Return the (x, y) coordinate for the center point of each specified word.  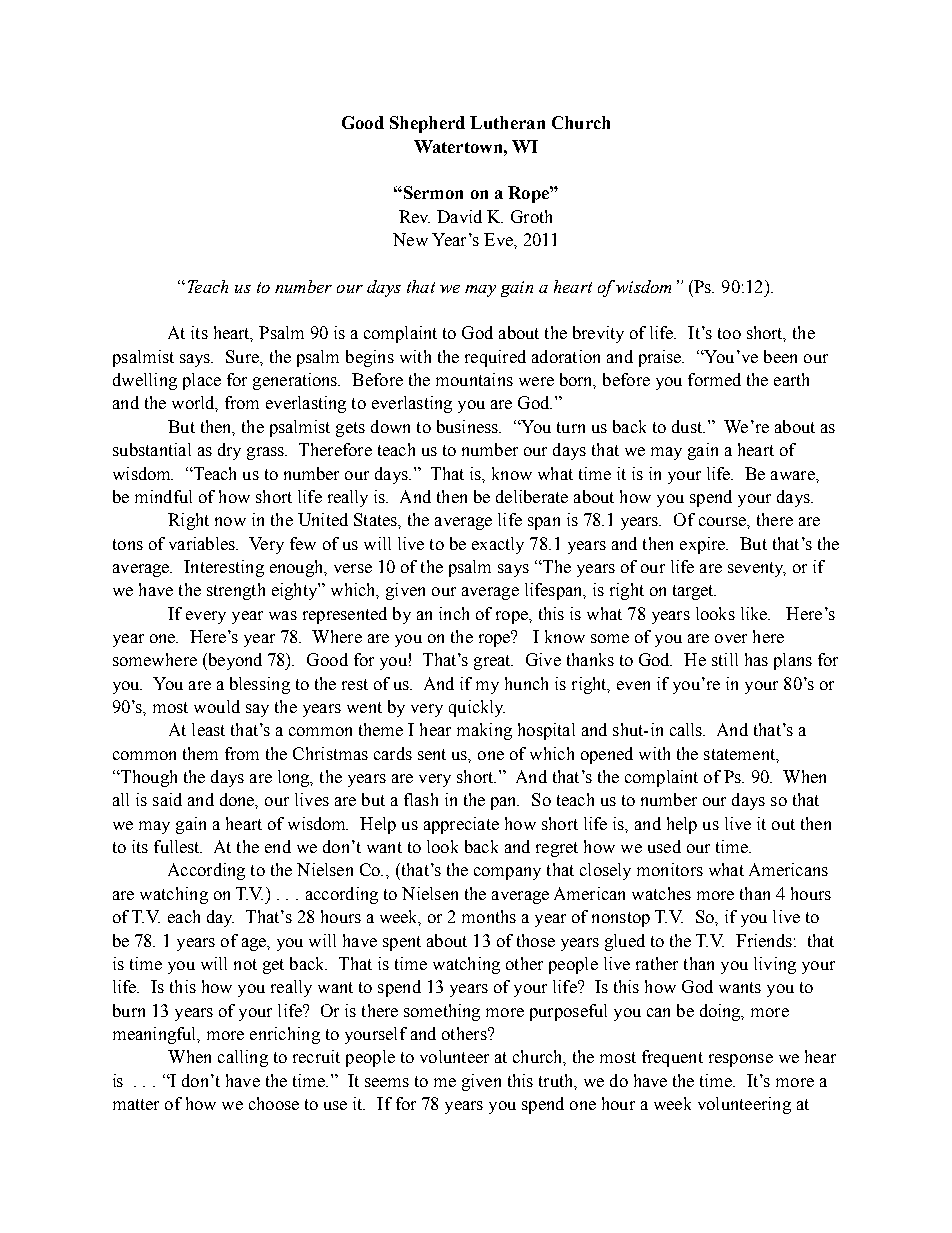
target (694, 592)
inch (454, 613)
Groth (531, 216)
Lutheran (507, 122)
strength (236, 591)
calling (243, 1058)
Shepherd (427, 124)
